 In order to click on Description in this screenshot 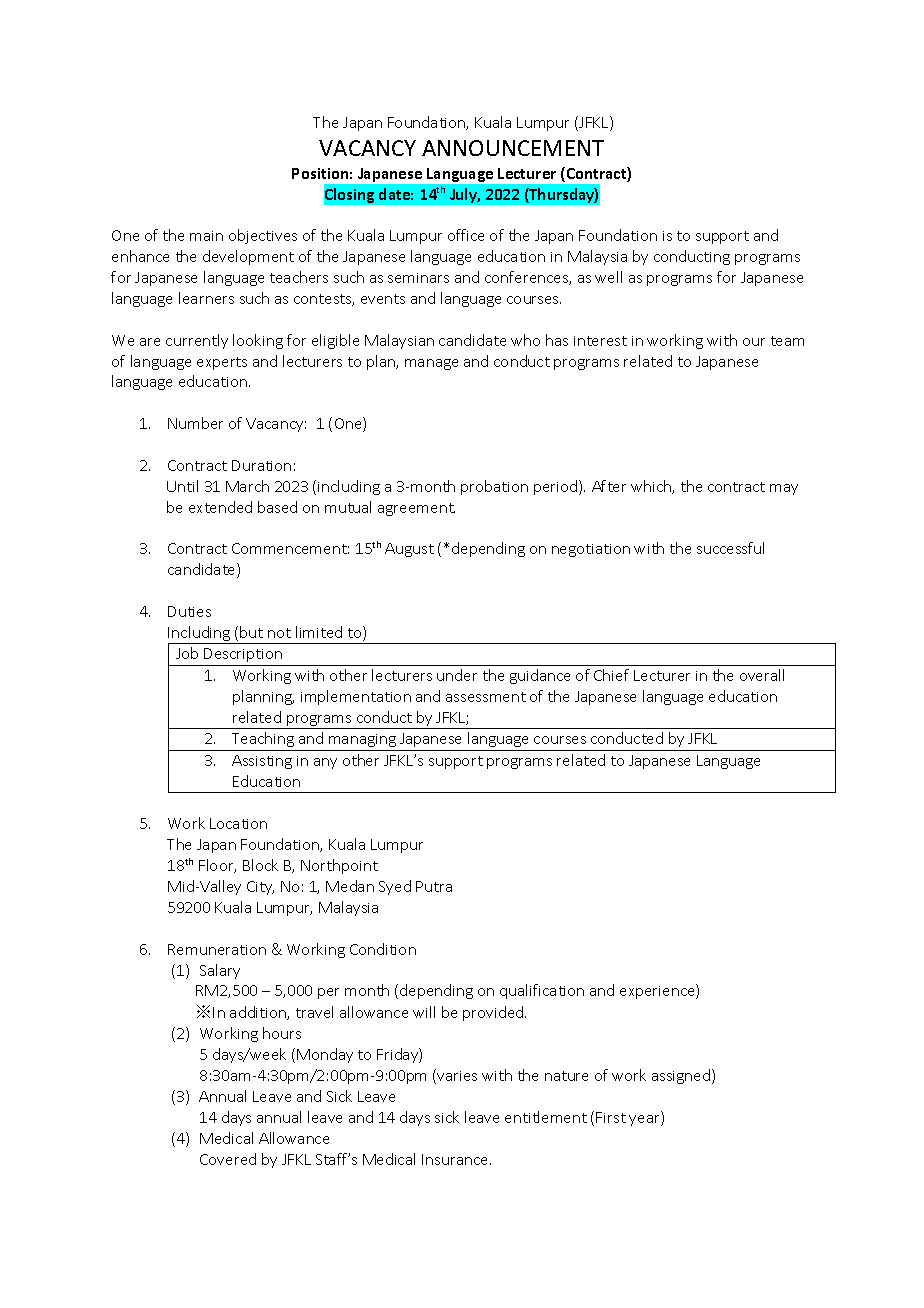, I will do `click(243, 655)`.
